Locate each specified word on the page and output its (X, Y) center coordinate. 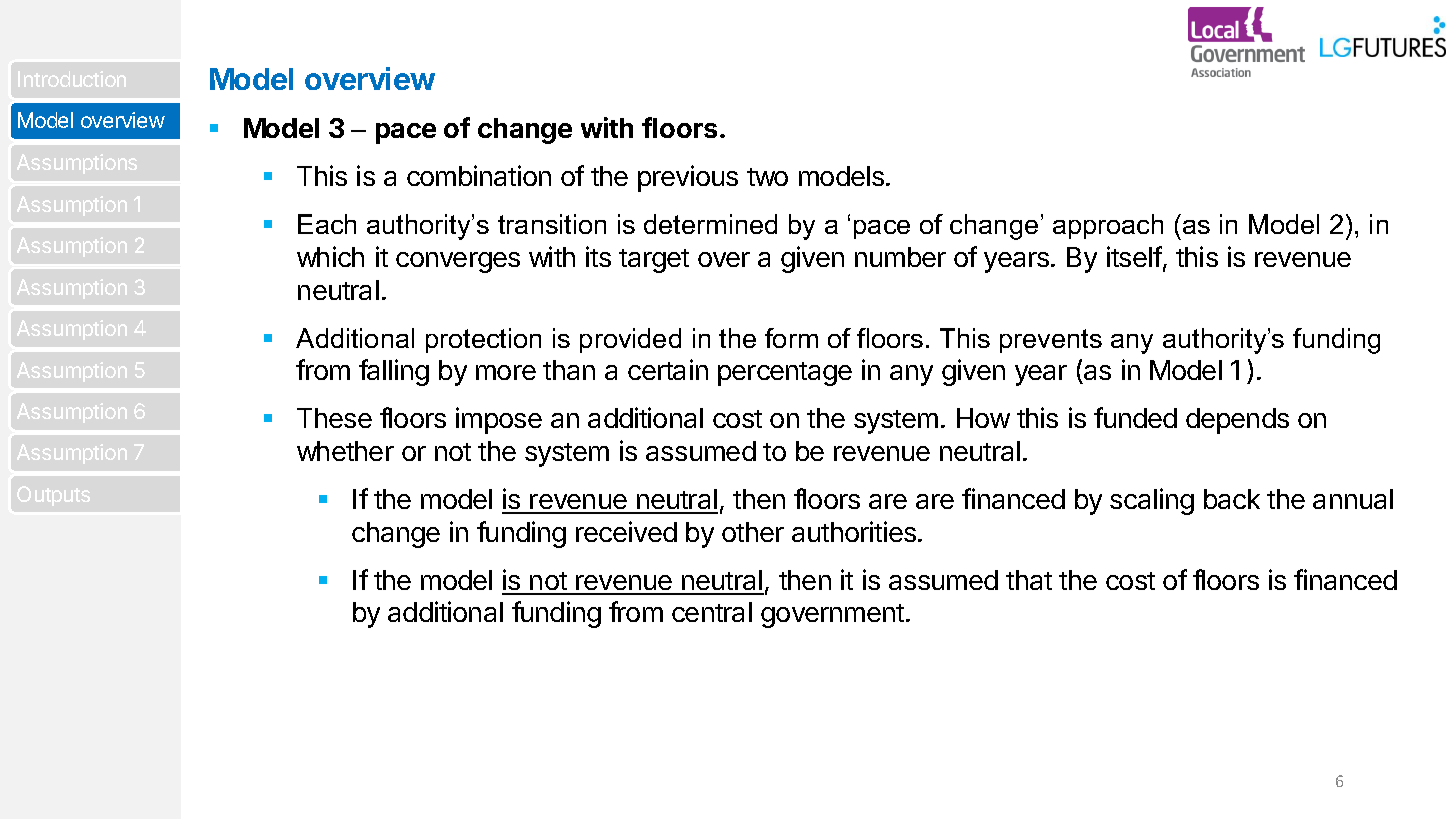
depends (1237, 421)
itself (1134, 256)
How (983, 418)
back (1232, 499)
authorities (854, 531)
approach (1108, 226)
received (626, 531)
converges (458, 262)
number (900, 257)
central (712, 612)
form (791, 338)
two (767, 177)
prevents (1051, 341)
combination (479, 175)
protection (483, 340)
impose (499, 420)
